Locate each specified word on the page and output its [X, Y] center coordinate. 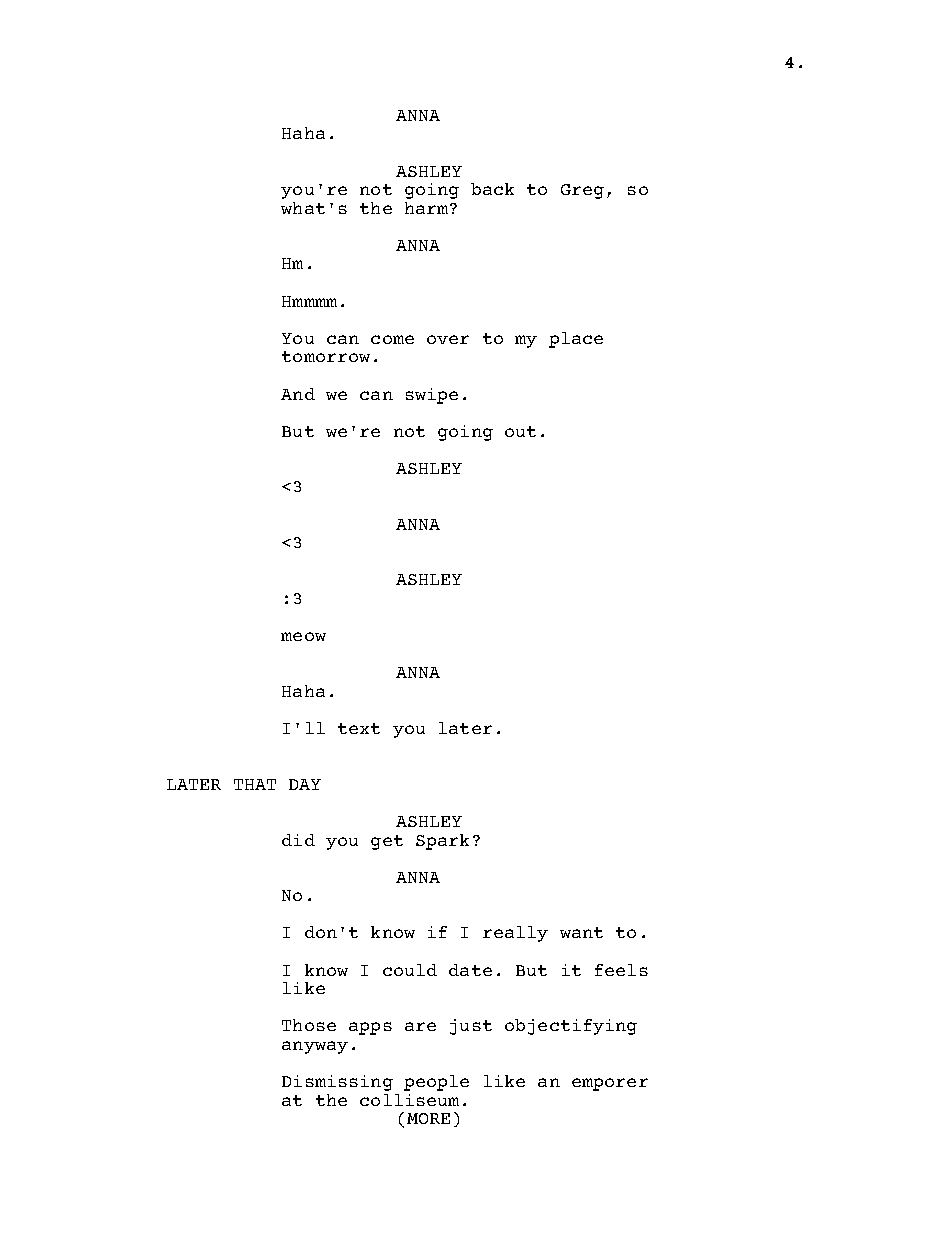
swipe [432, 396]
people [436, 1083]
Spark [442, 842]
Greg [582, 191]
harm [428, 208]
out [520, 431]
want [581, 932]
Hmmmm [309, 301]
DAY [305, 784]
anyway [315, 1047]
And [298, 394]
